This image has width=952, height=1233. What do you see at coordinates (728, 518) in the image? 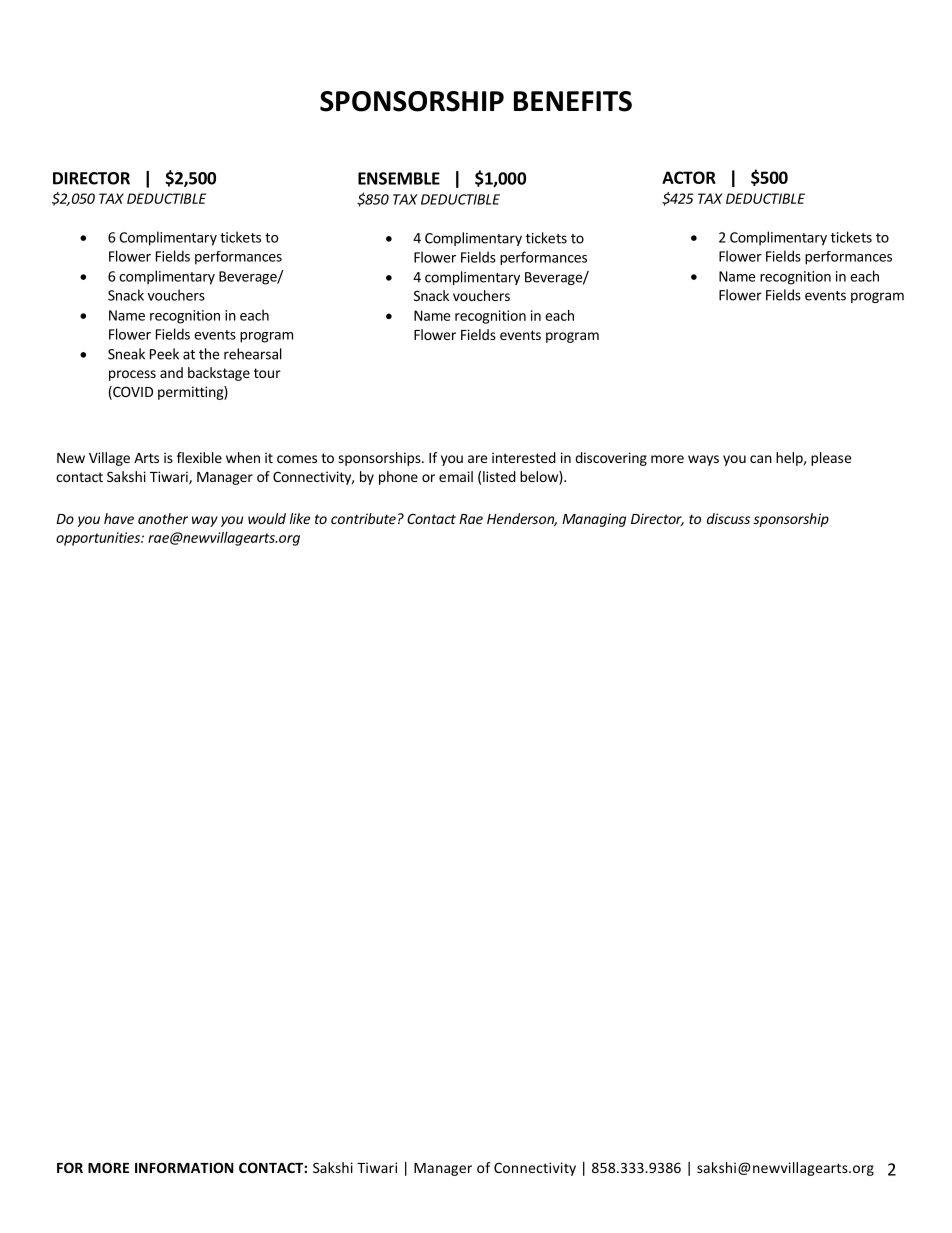
I see `discuss` at bounding box center [728, 518].
